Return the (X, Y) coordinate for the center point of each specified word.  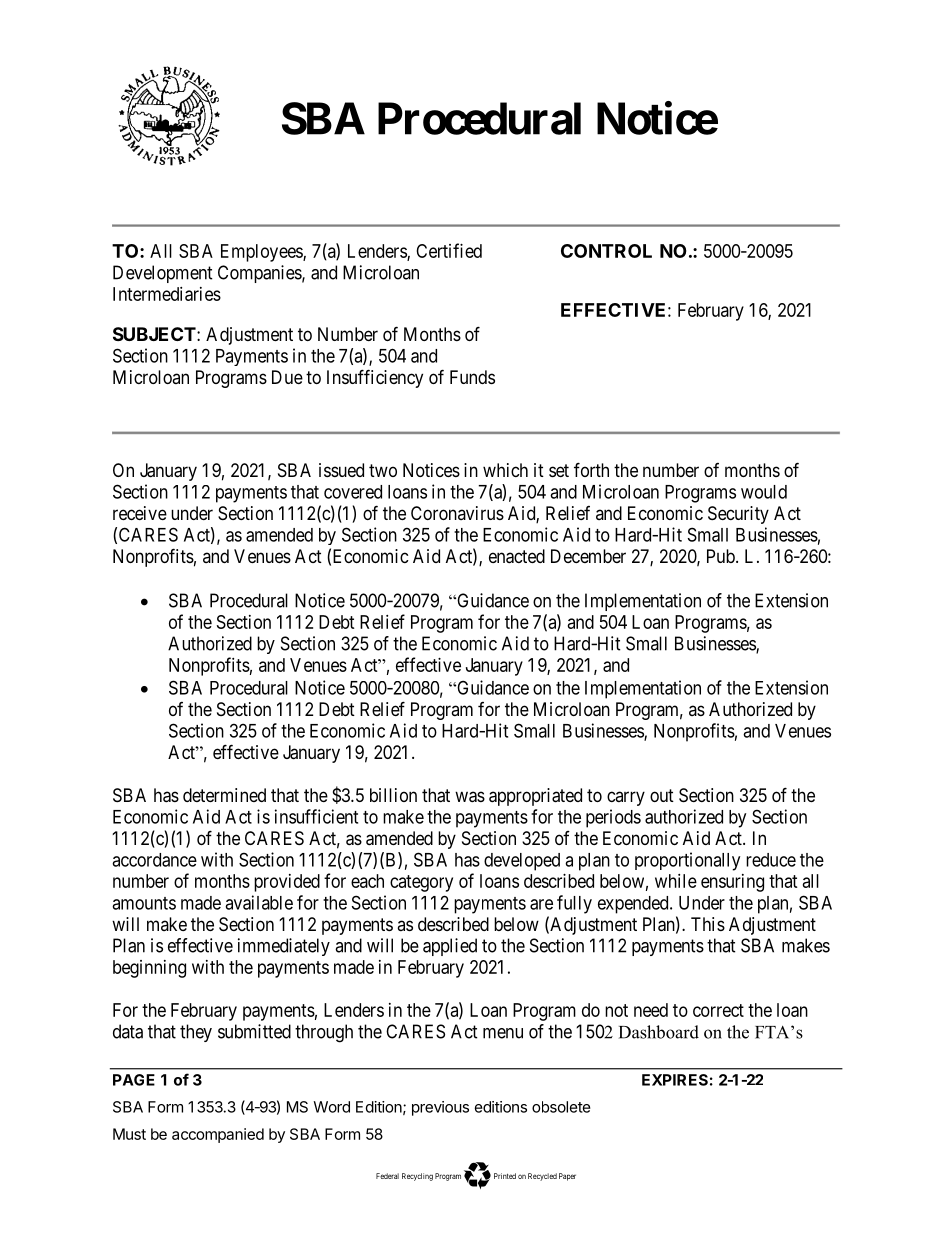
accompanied (218, 1135)
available (259, 902)
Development (163, 274)
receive (140, 513)
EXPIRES (675, 1080)
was (470, 797)
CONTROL (606, 251)
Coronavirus (457, 513)
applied (450, 947)
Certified (449, 250)
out (662, 795)
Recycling (417, 1177)
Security (738, 515)
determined (224, 795)
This (708, 924)
